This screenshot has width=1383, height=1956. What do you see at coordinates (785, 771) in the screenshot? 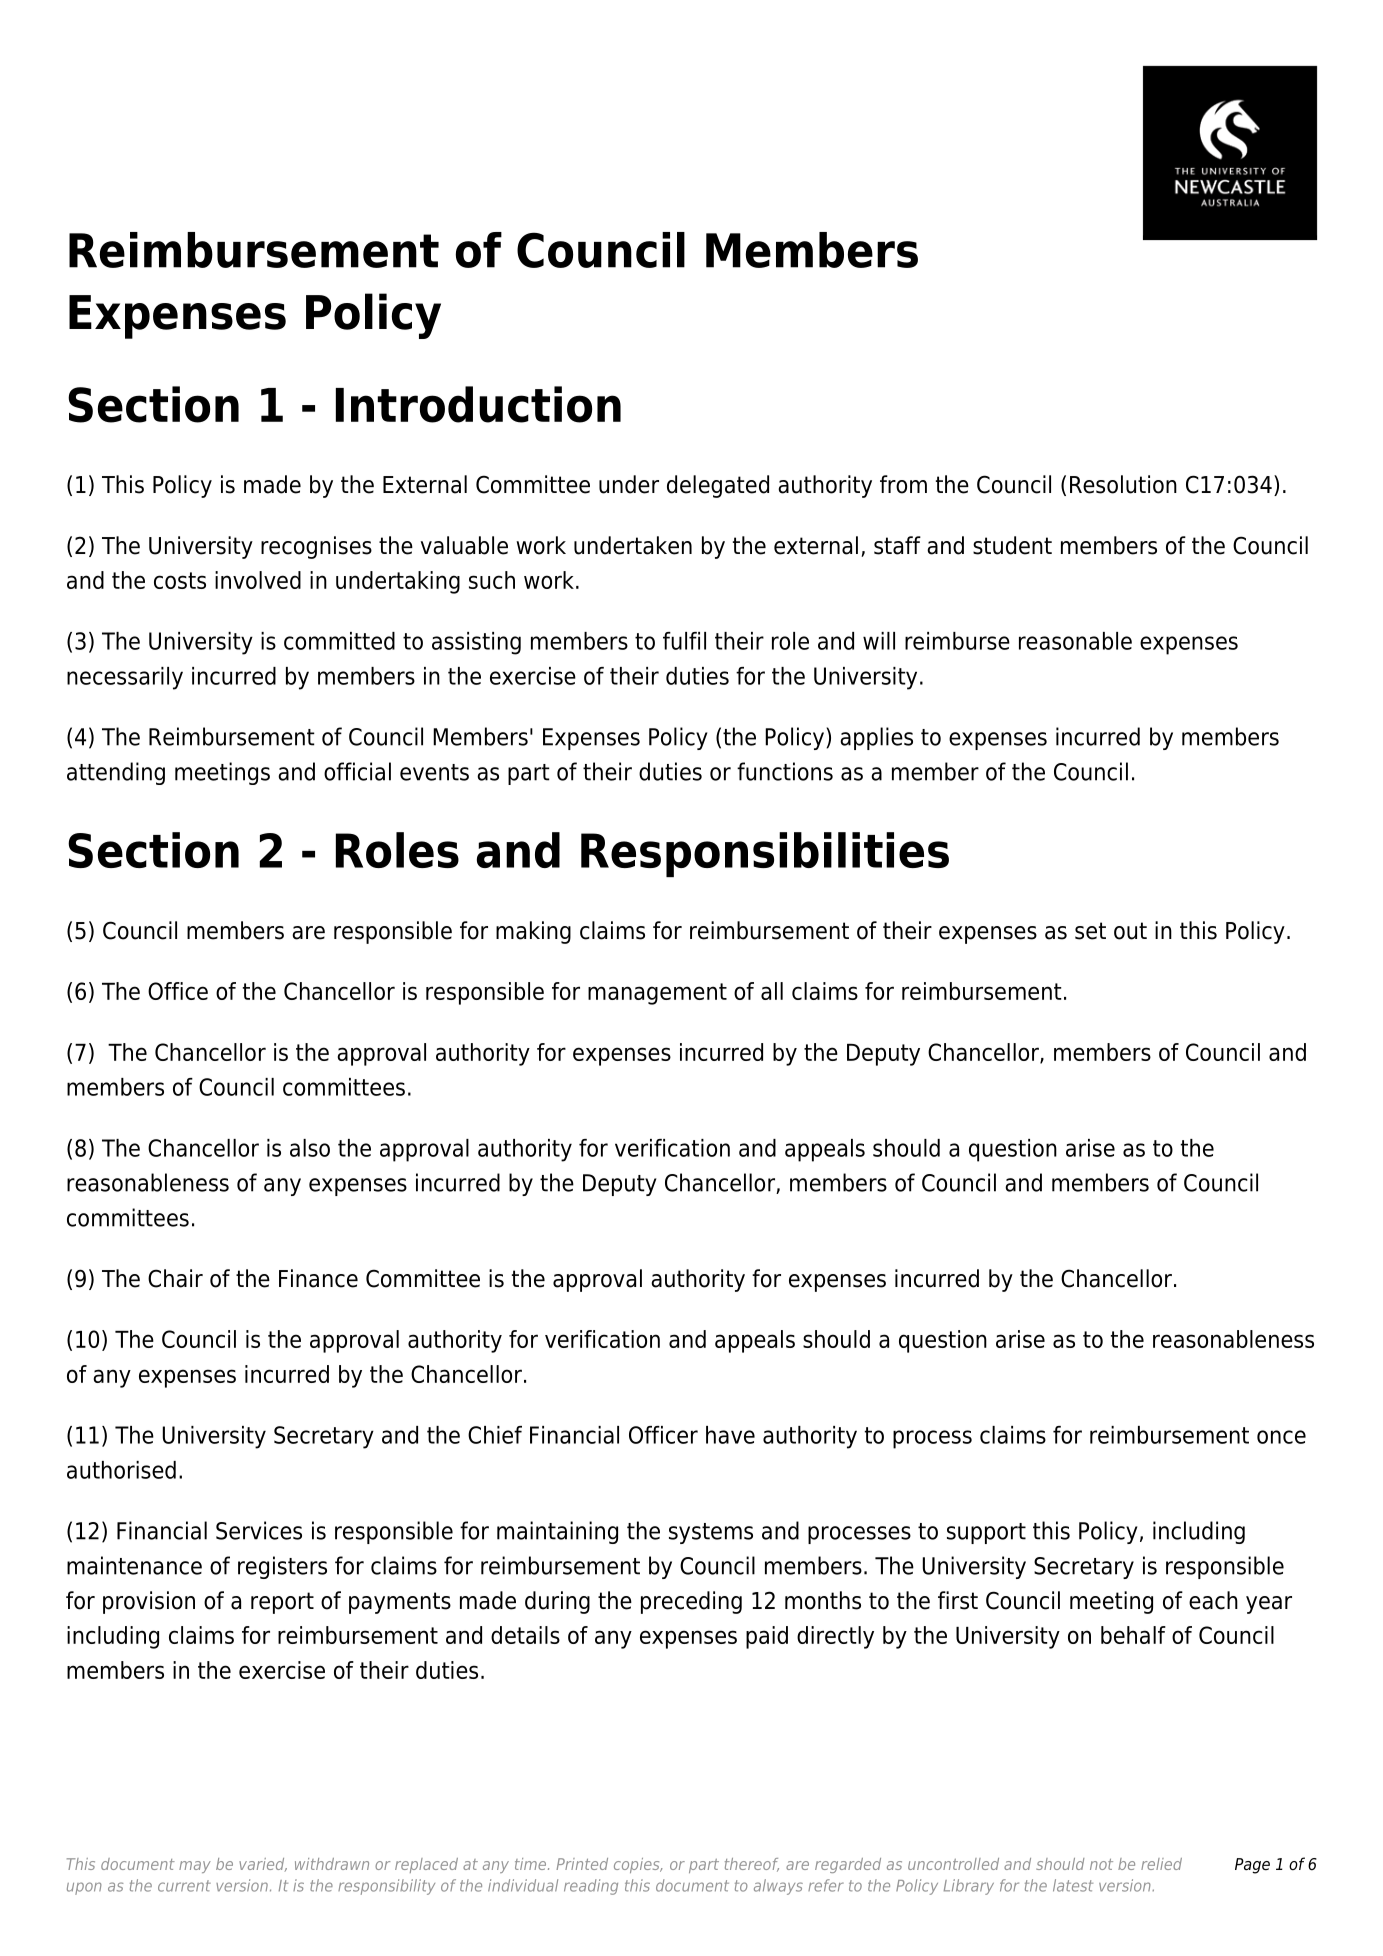
I see `functions` at bounding box center [785, 771].
